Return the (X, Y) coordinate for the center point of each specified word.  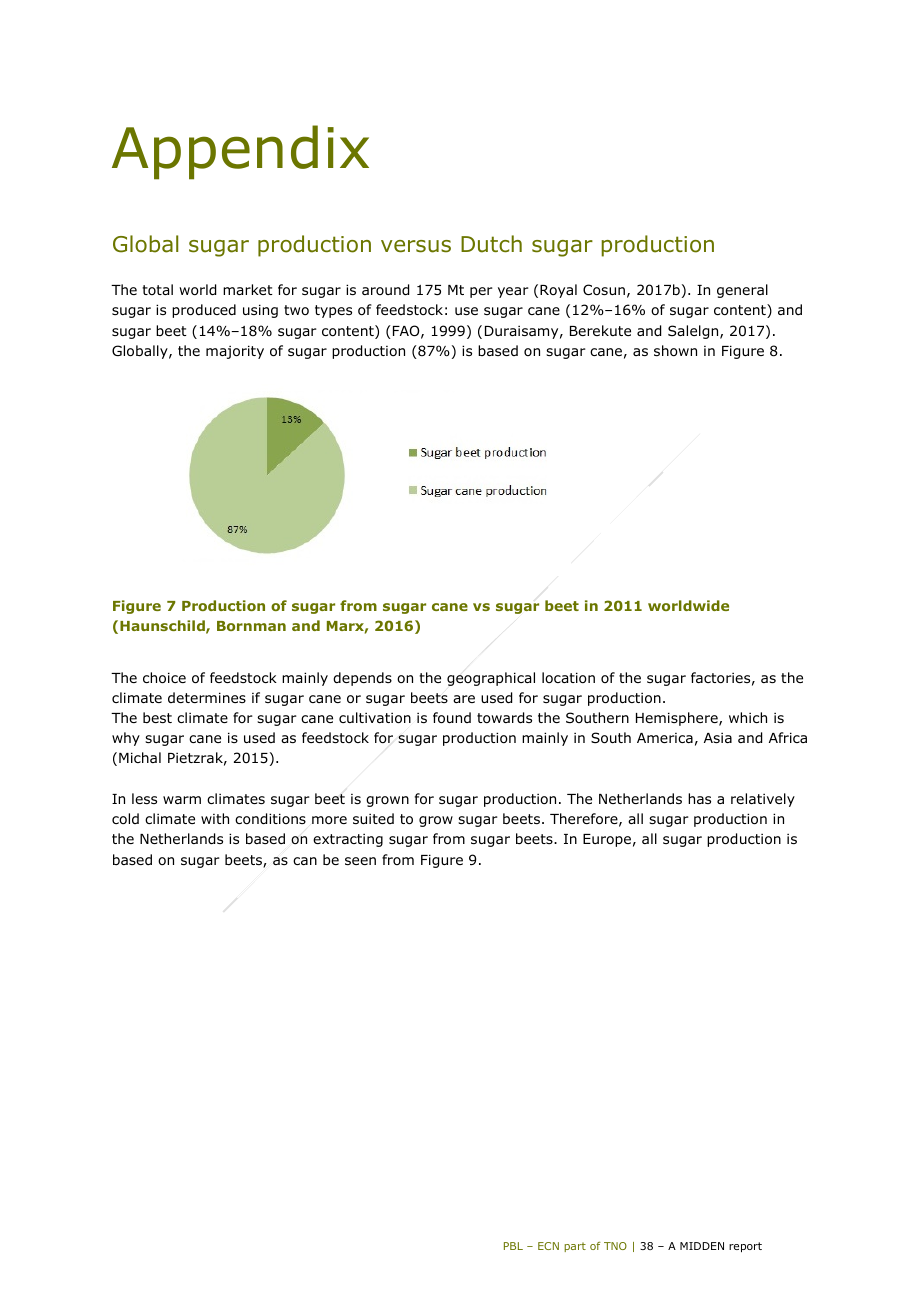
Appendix (240, 152)
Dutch (491, 244)
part (575, 1247)
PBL (513, 1246)
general (742, 291)
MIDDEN (702, 1246)
